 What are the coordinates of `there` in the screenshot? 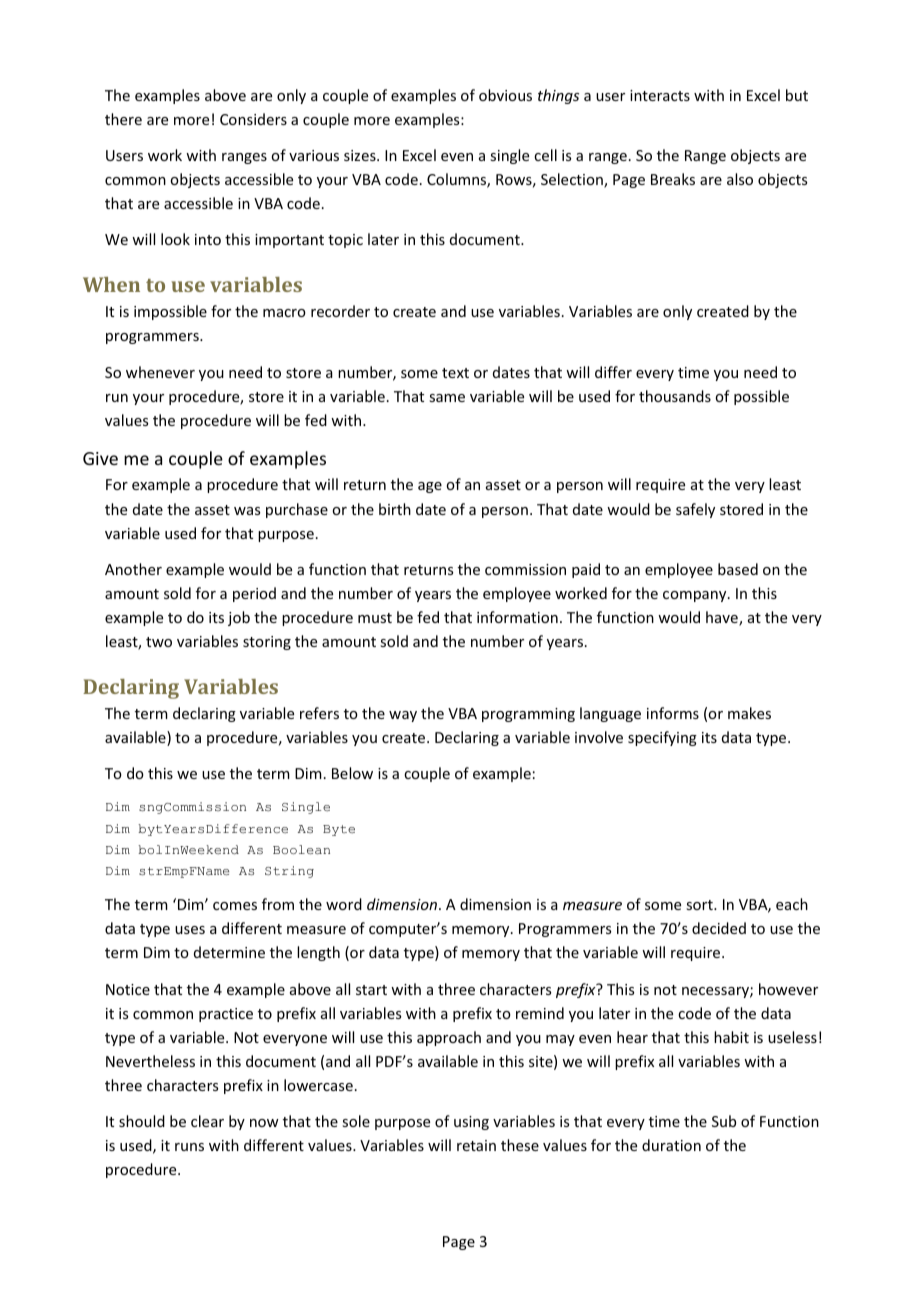 It's located at (123, 119).
